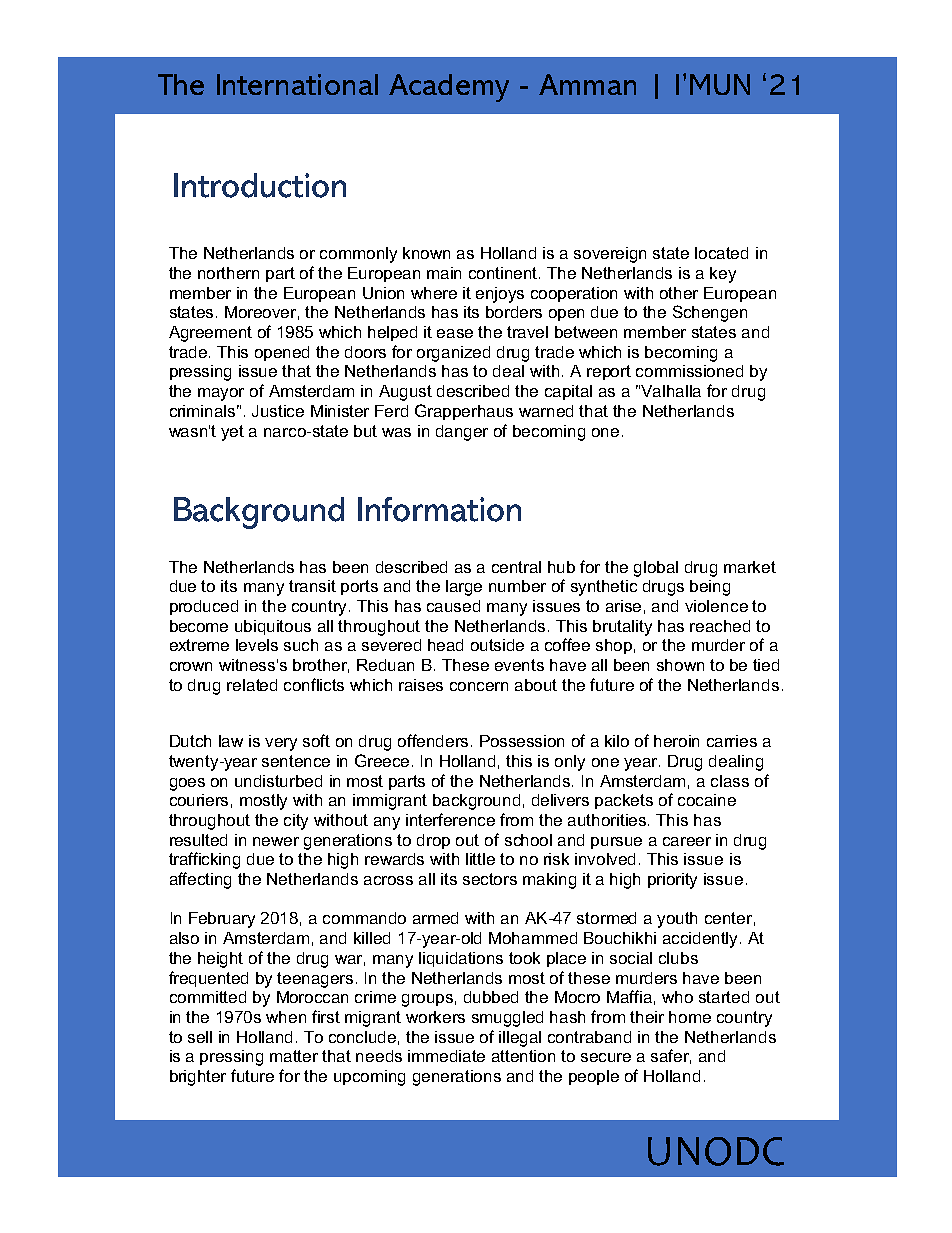 The height and width of the screenshot is (1233, 952). What do you see at coordinates (273, 627) in the screenshot?
I see `ubiquitous` at bounding box center [273, 627].
